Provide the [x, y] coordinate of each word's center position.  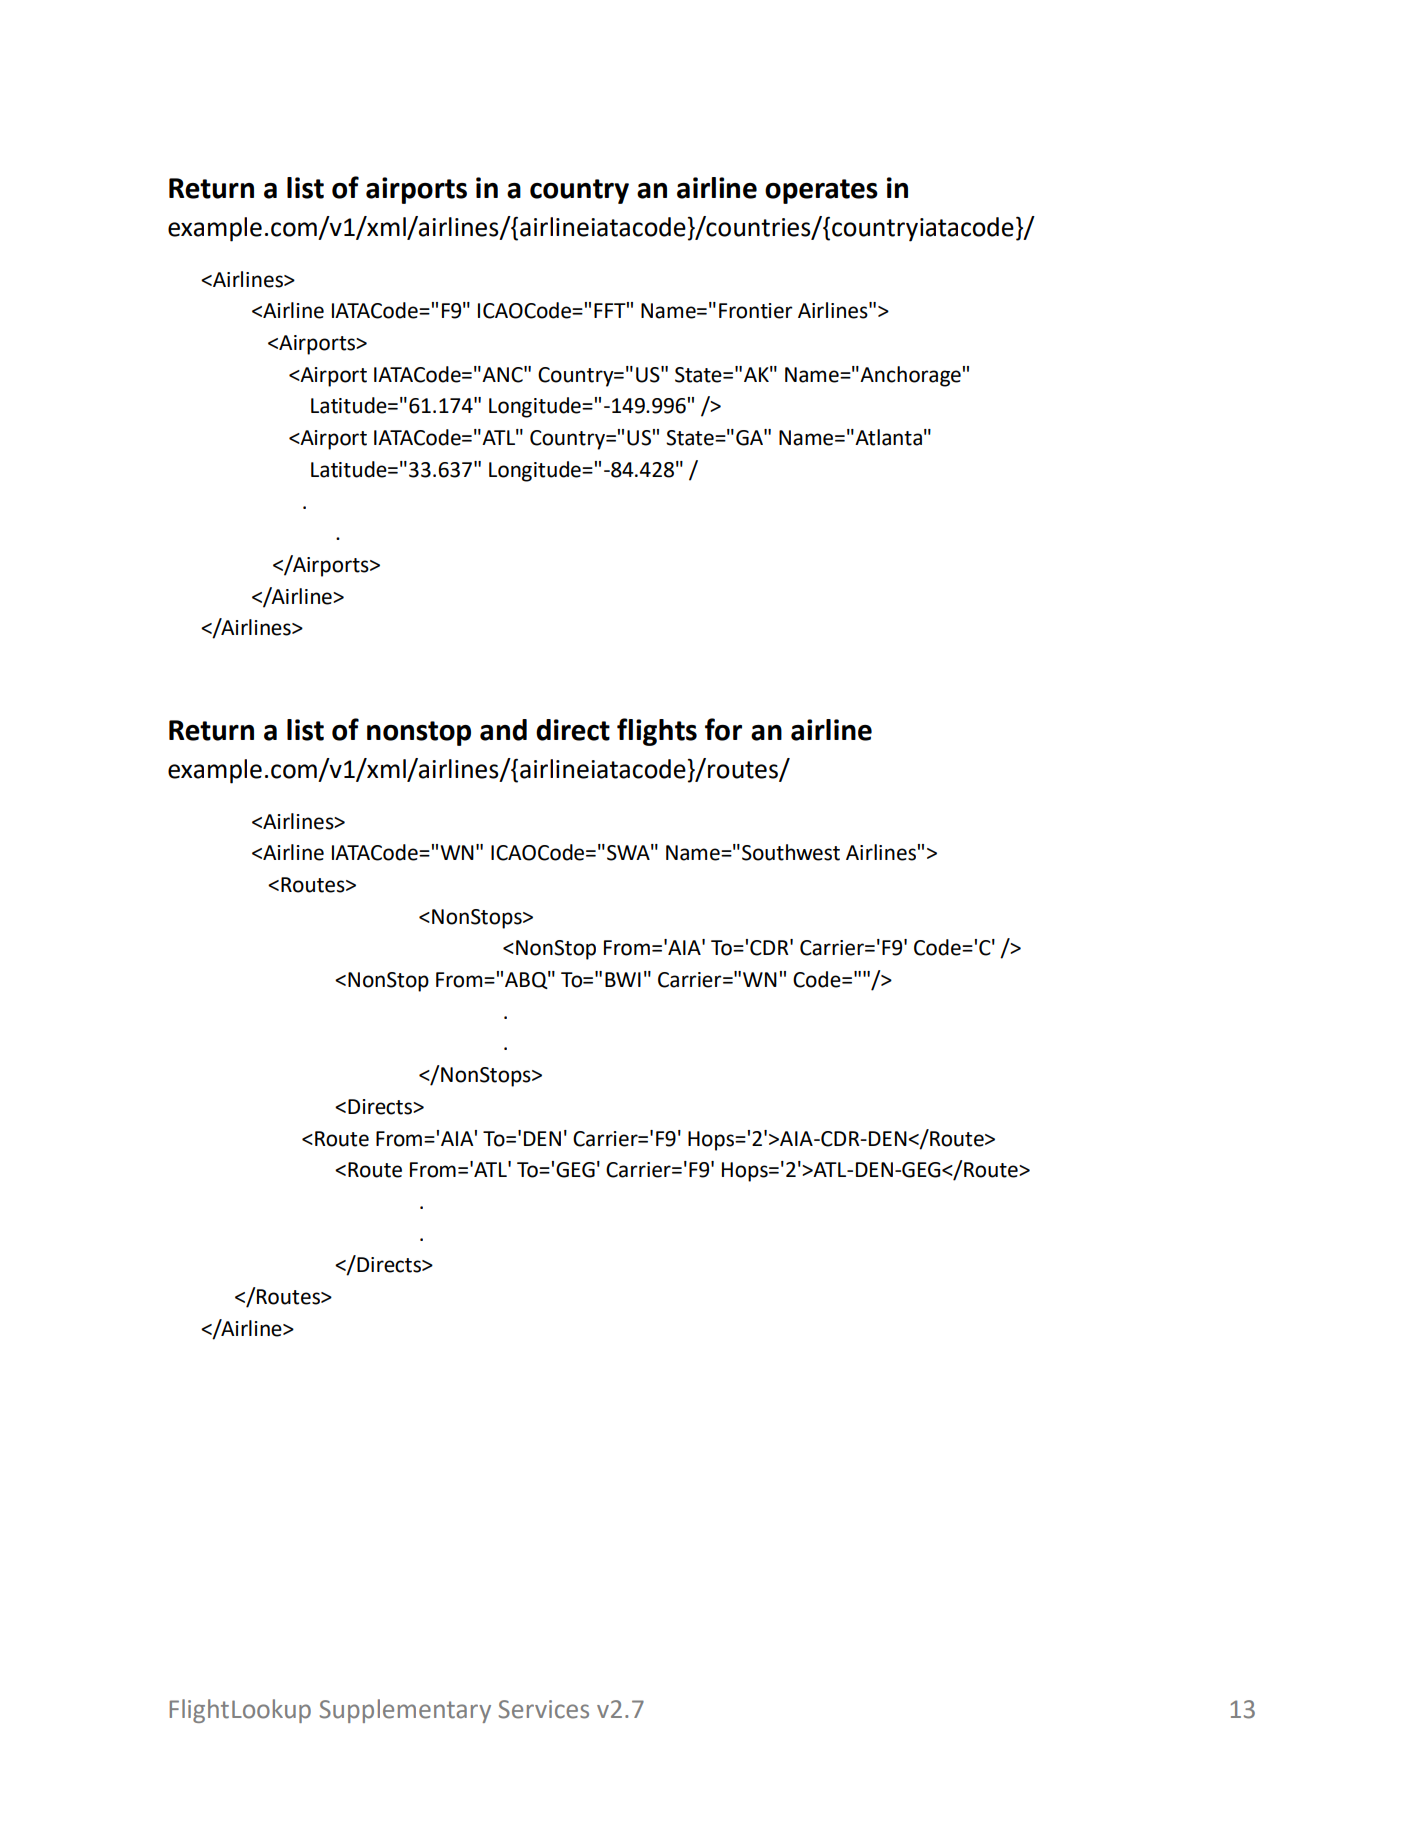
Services [544, 1709]
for [723, 729]
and [503, 730]
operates [821, 191]
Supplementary [405, 1711]
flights [657, 732]
